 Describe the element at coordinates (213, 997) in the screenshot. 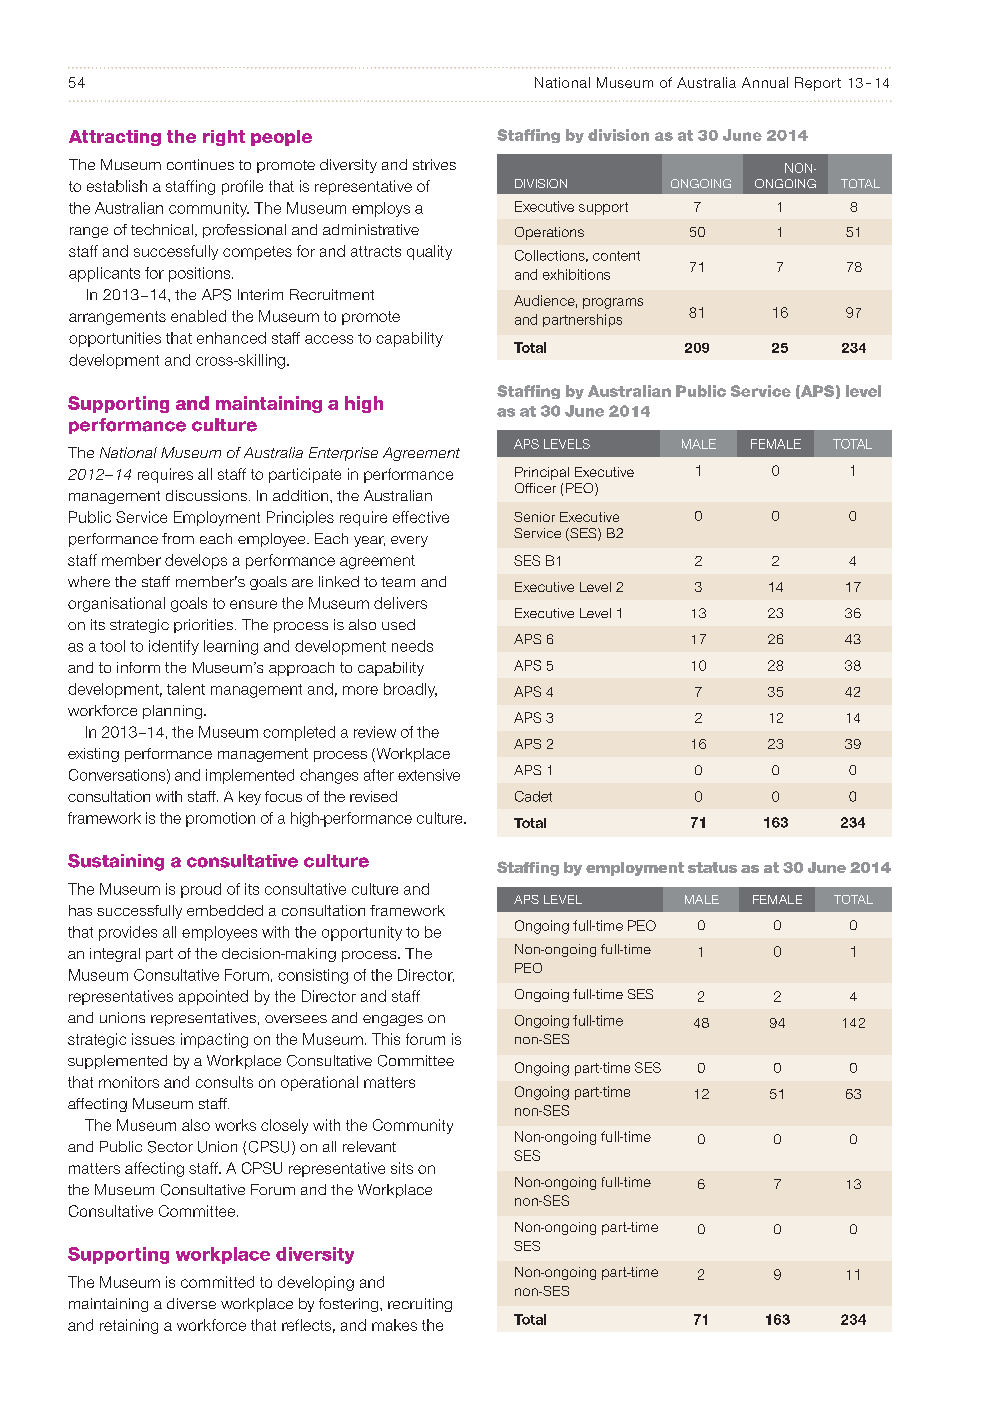

I see `appointed` at that location.
